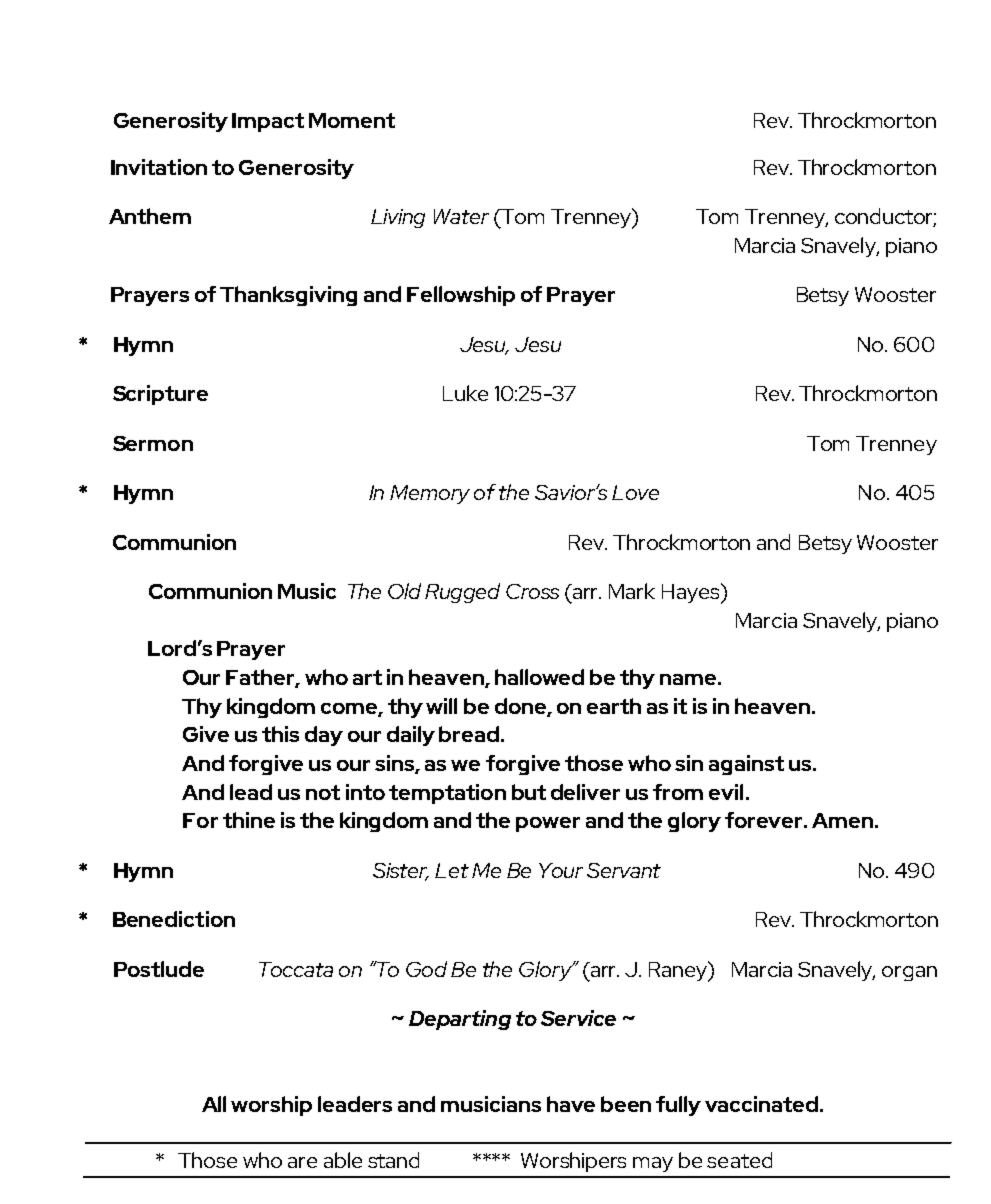  Describe the element at coordinates (249, 820) in the image. I see `thine` at that location.
